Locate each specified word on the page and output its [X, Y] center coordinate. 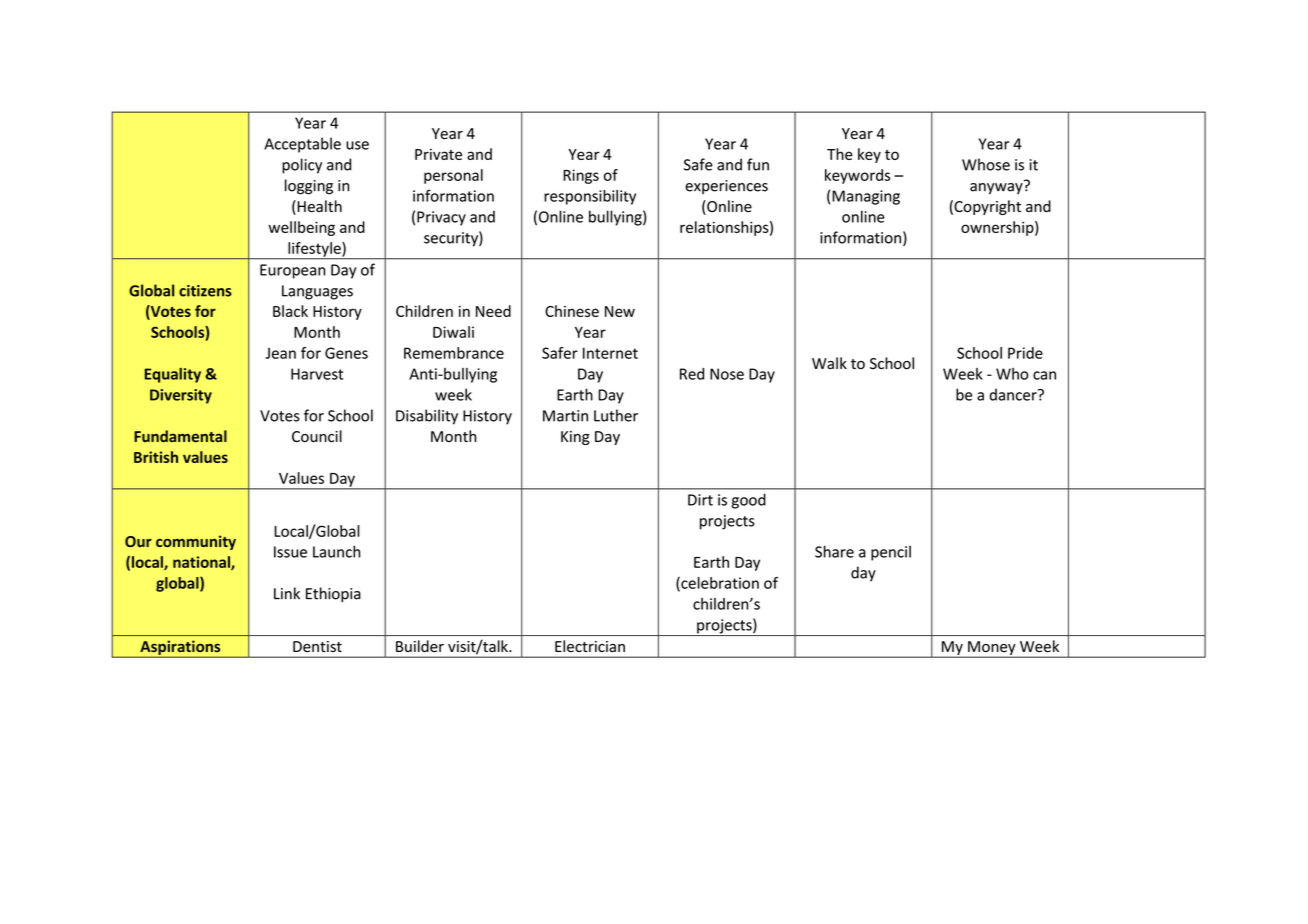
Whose [986, 164]
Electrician [590, 646]
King [575, 438]
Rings [581, 176]
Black [290, 311]
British [156, 457]
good [749, 501]
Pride [1025, 353]
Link [287, 593]
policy [302, 166]
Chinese [572, 311]
